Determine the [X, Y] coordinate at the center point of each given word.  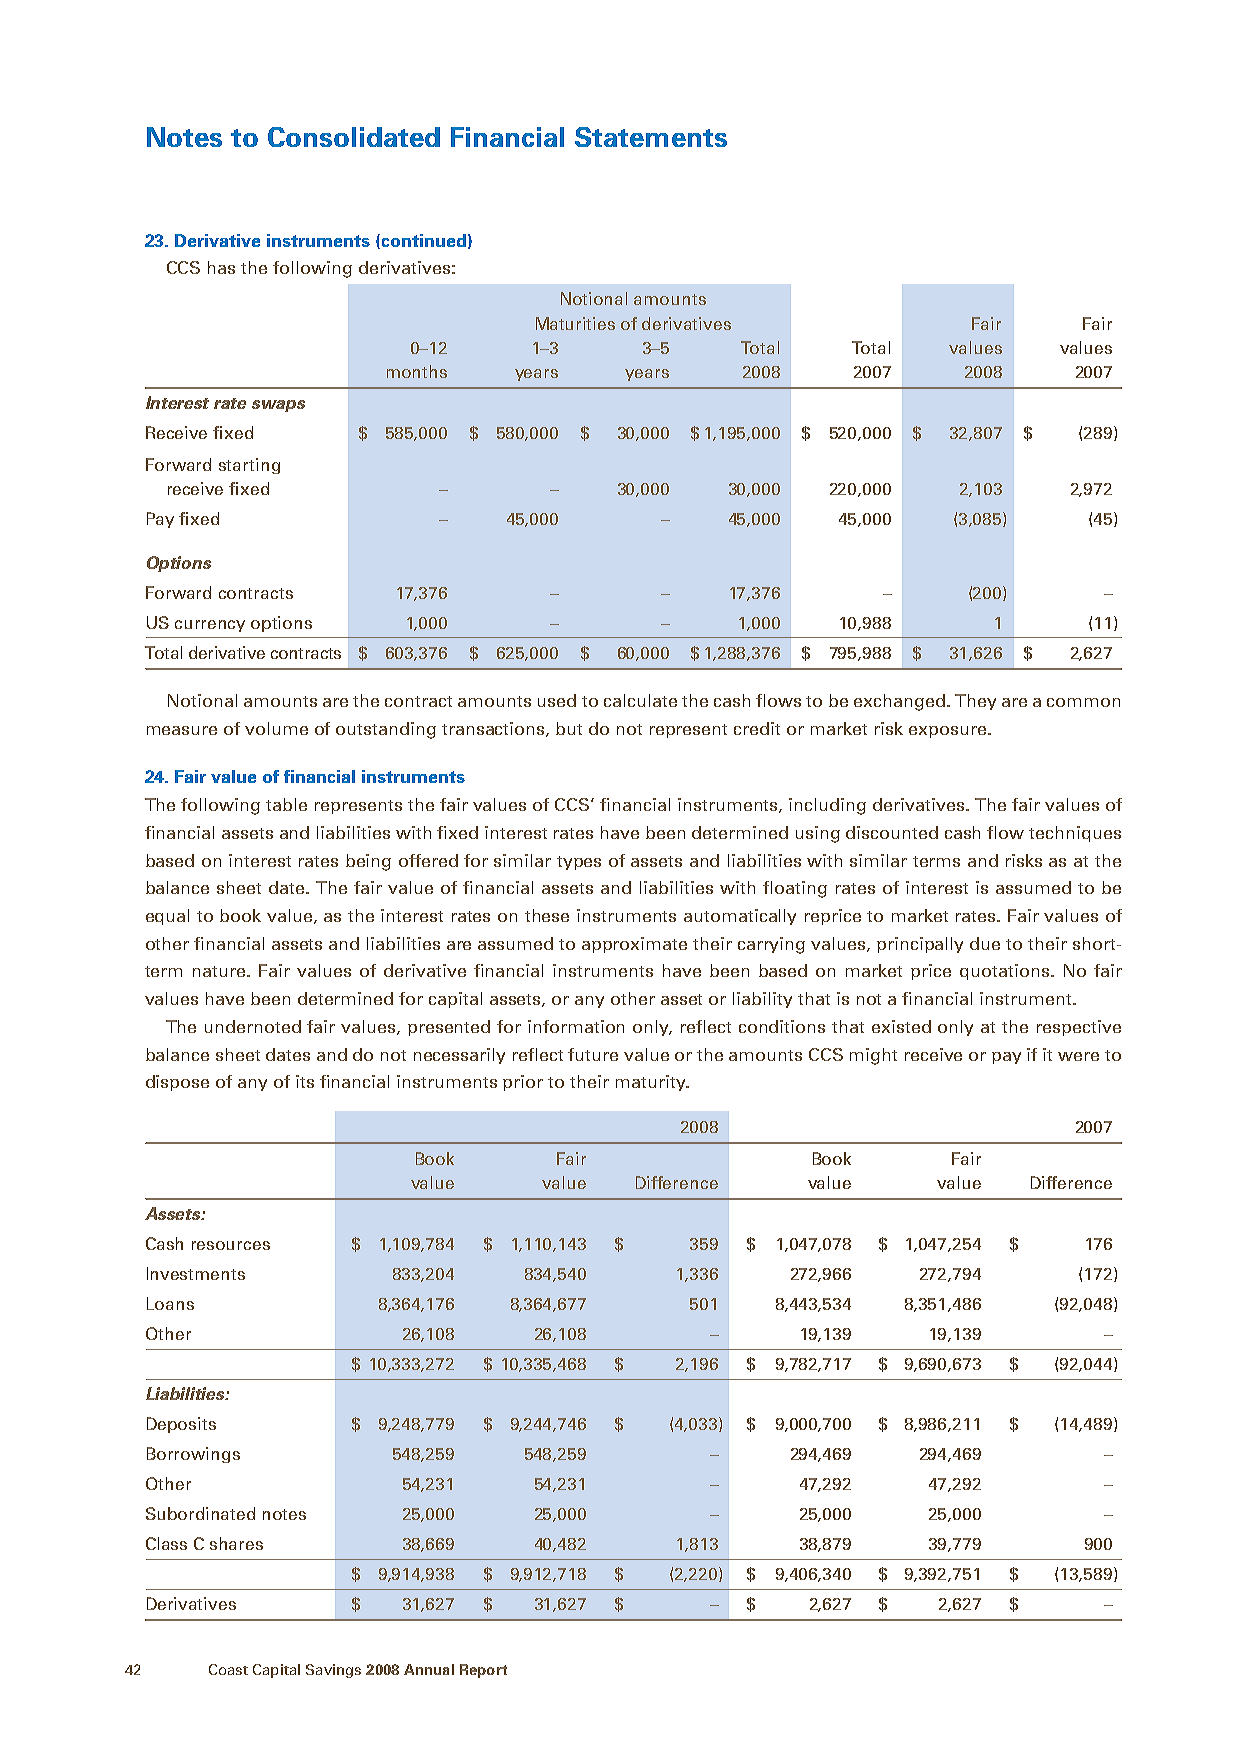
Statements [651, 137]
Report [483, 1671]
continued [422, 241]
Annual [429, 1669]
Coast [228, 1669]
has [221, 267]
